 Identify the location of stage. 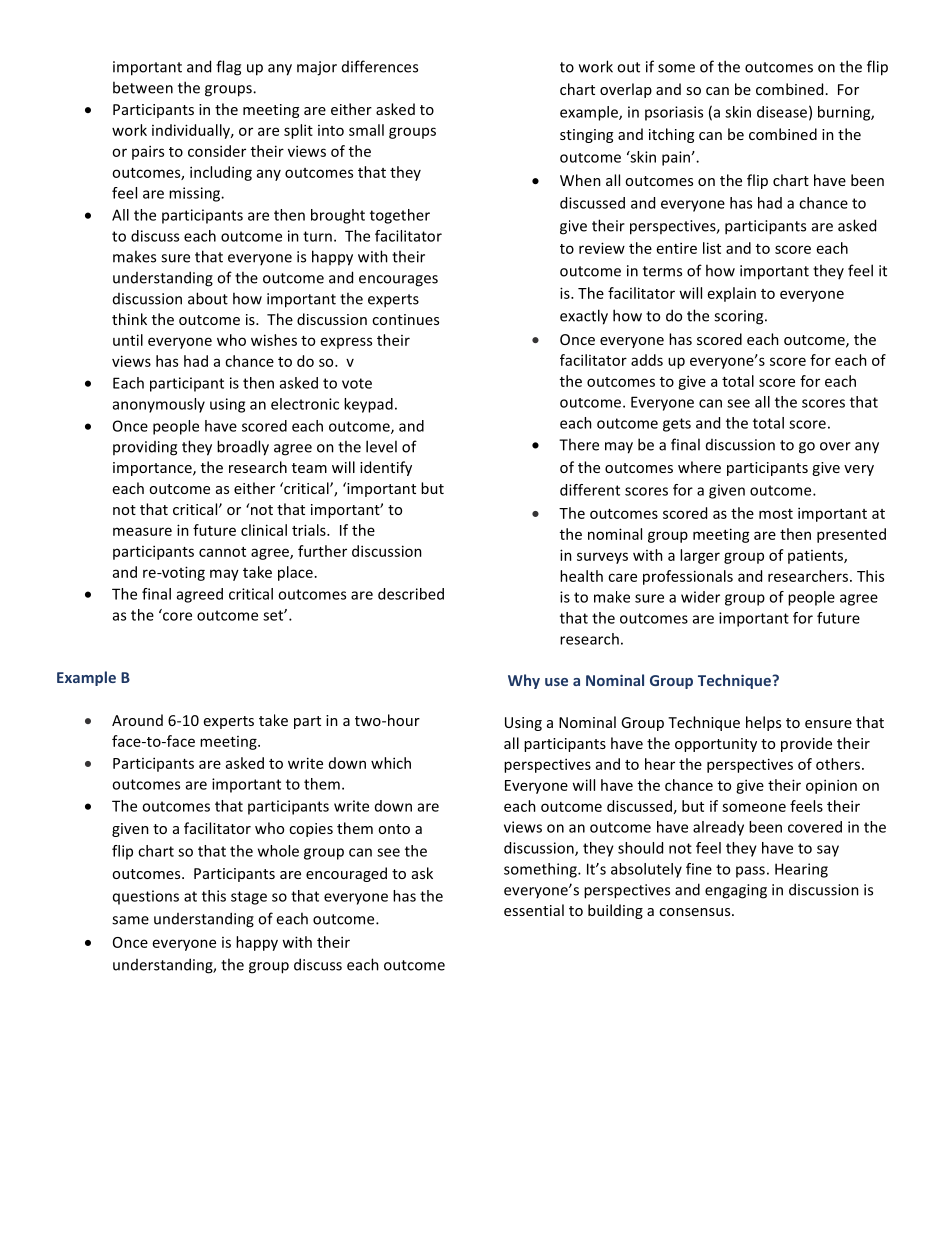
(249, 898).
